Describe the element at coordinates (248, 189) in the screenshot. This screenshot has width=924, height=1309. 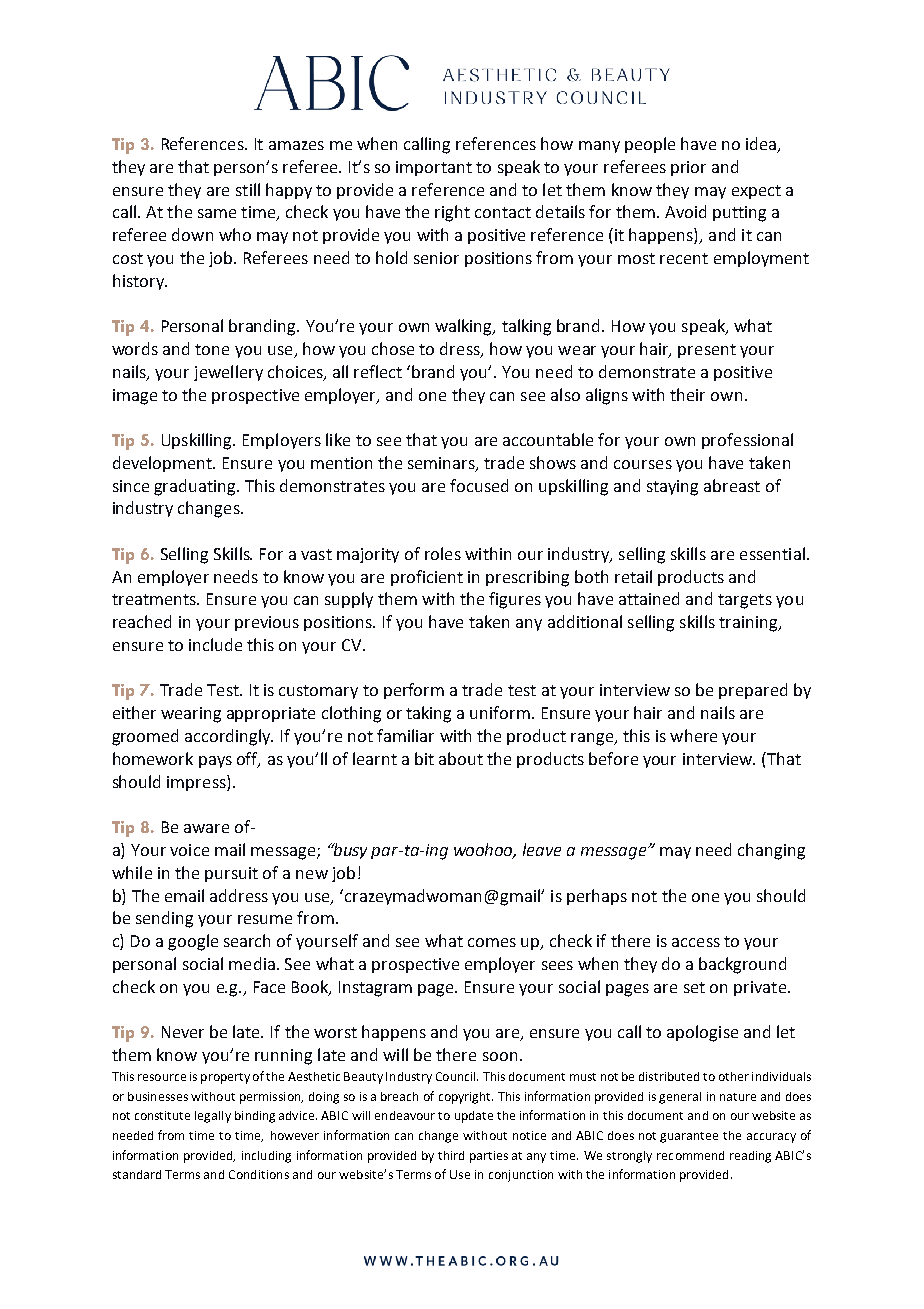
I see `still` at that location.
